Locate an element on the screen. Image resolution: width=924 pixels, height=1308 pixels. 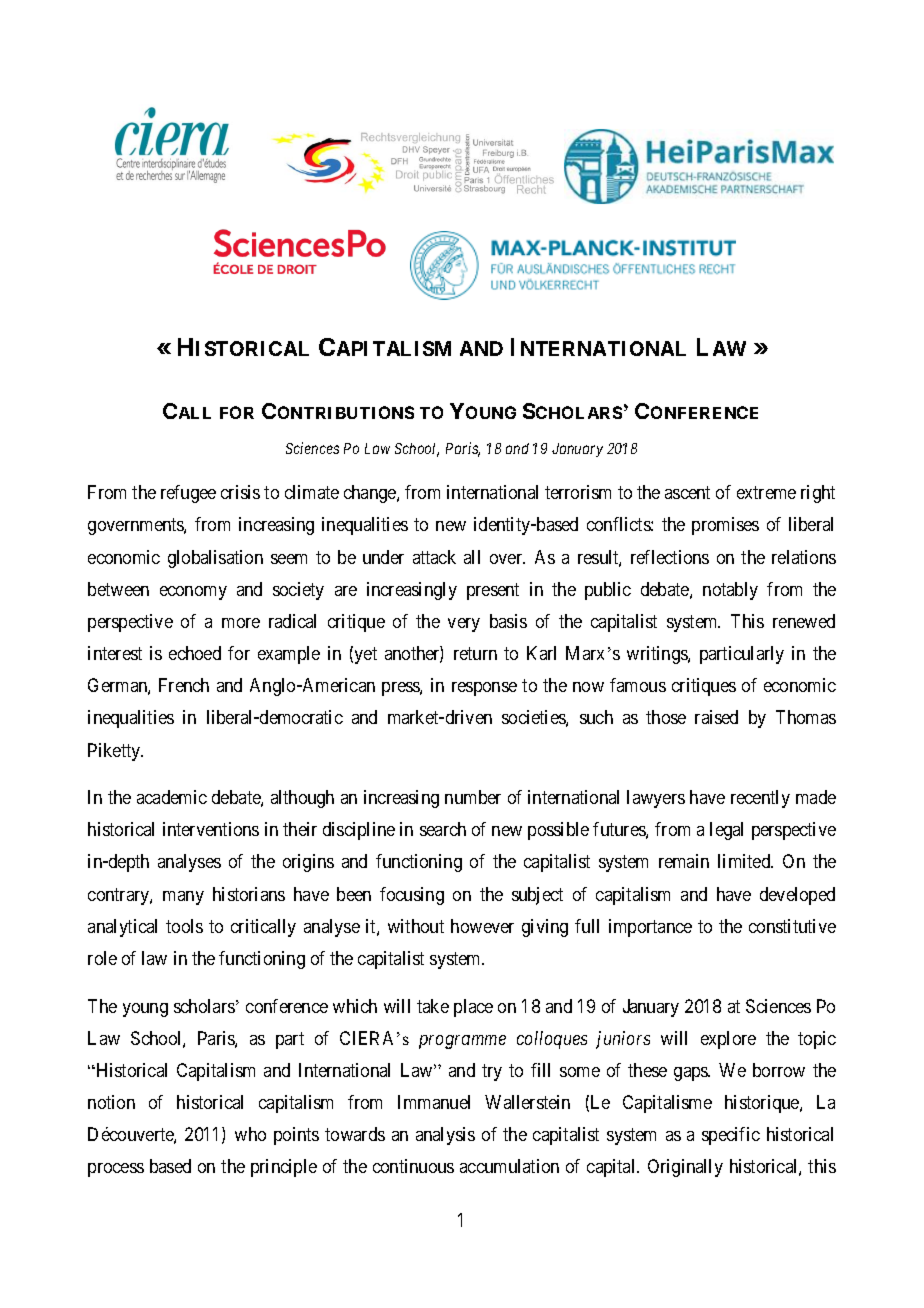
who is located at coordinates (250, 1134).
